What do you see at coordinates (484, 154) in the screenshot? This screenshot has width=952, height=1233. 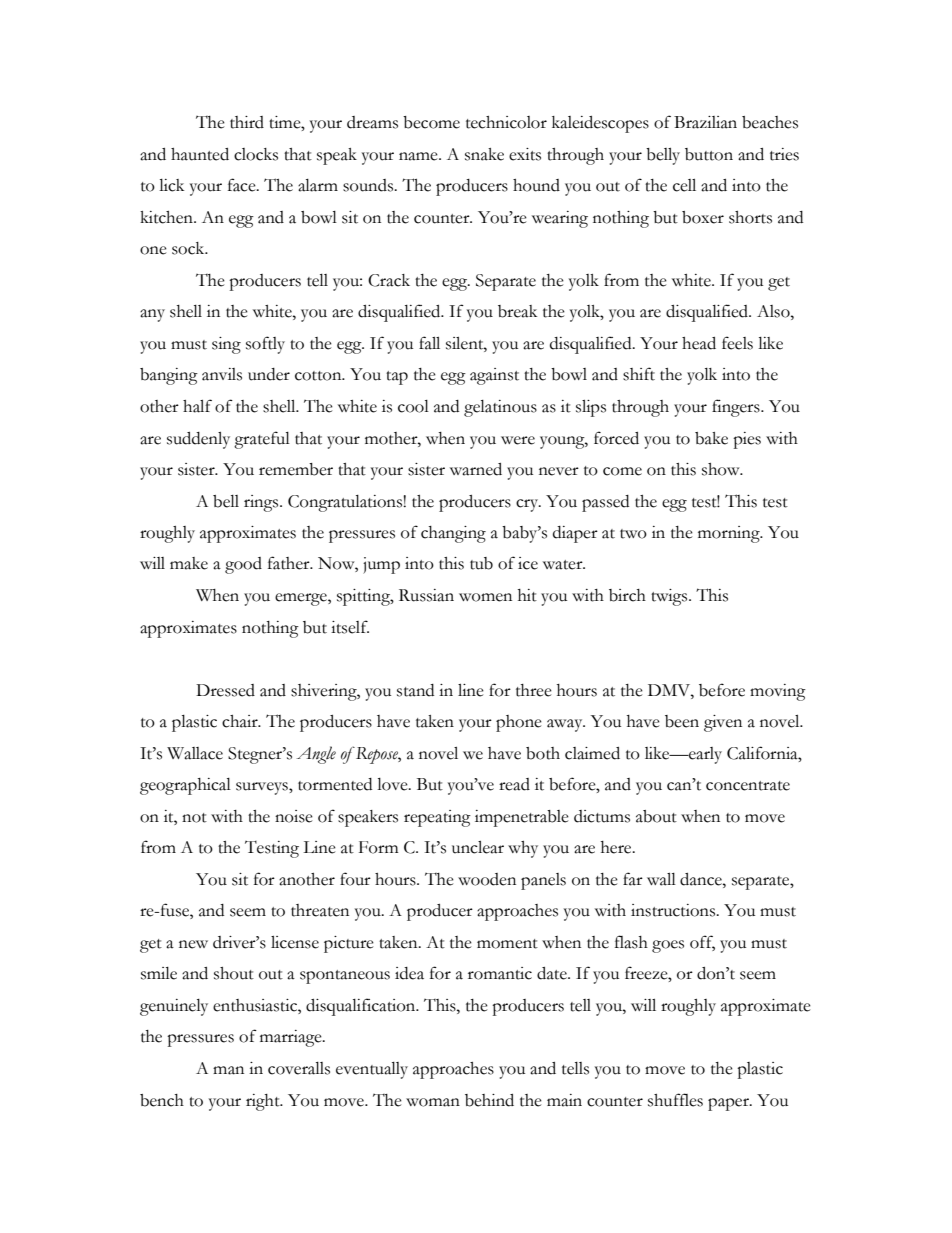 I see `snake` at bounding box center [484, 154].
